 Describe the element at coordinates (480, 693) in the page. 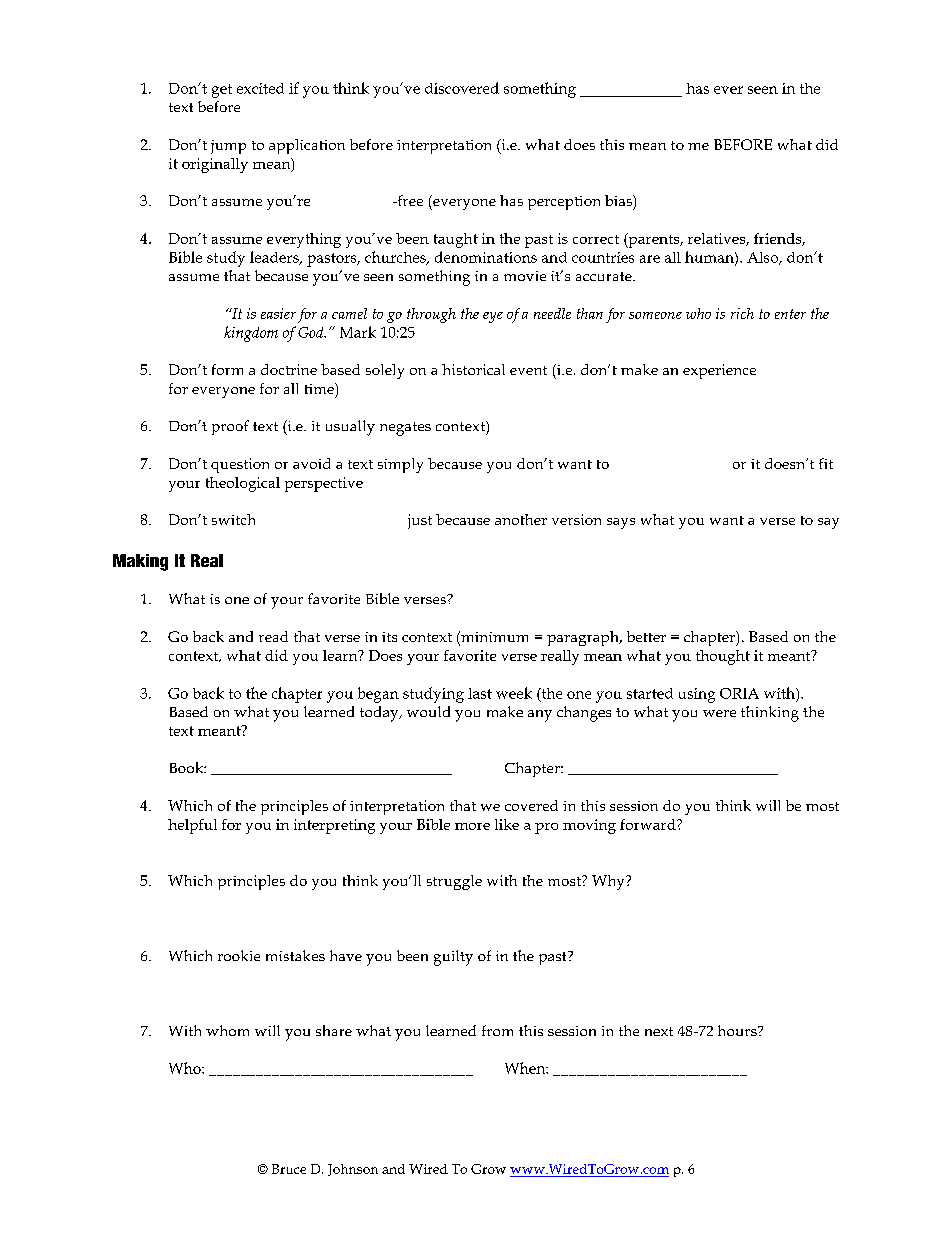

I see `last` at that location.
